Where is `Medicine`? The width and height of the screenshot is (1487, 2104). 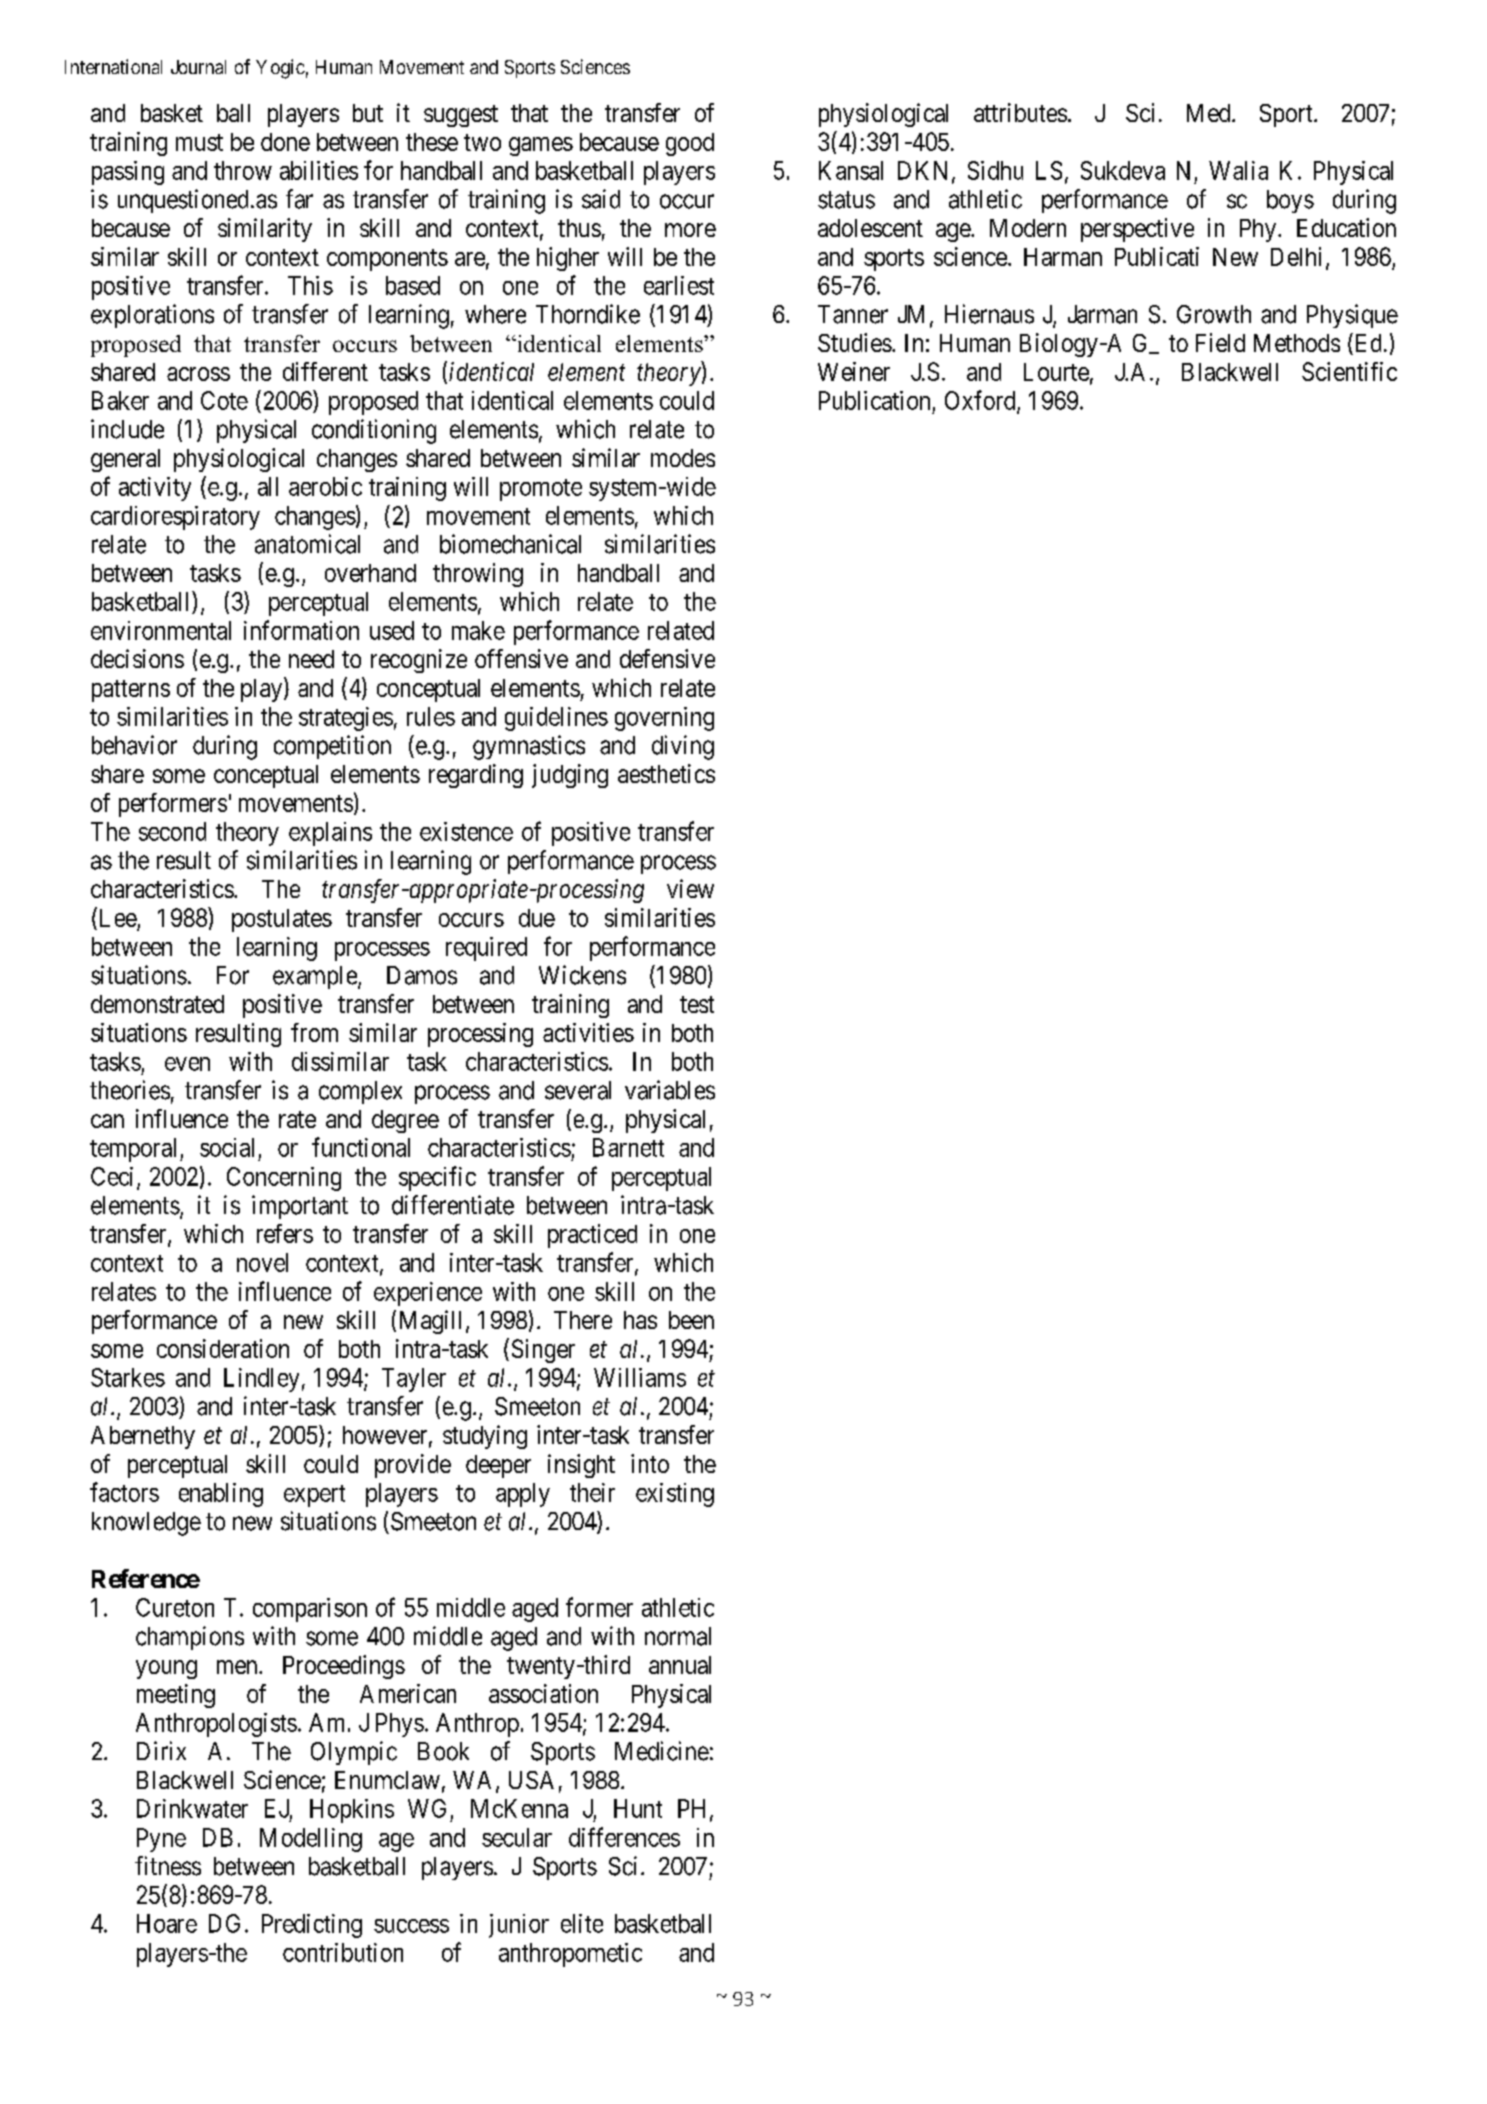 Medicine is located at coordinates (662, 1751).
